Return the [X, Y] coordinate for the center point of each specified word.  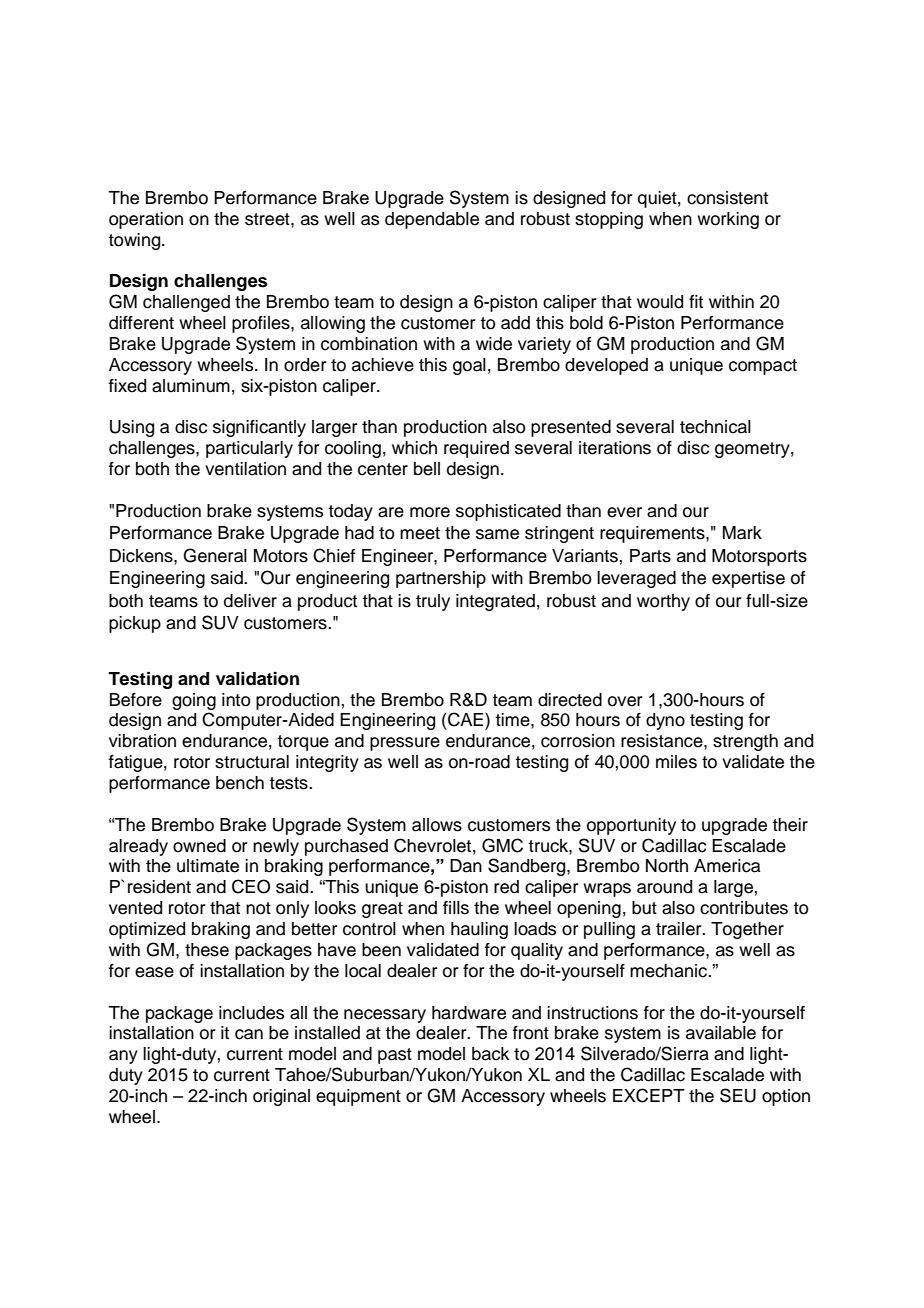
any [123, 1057]
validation [257, 679]
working [728, 220]
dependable [432, 220]
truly [433, 602]
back [491, 1054]
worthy [663, 602]
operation [146, 220]
